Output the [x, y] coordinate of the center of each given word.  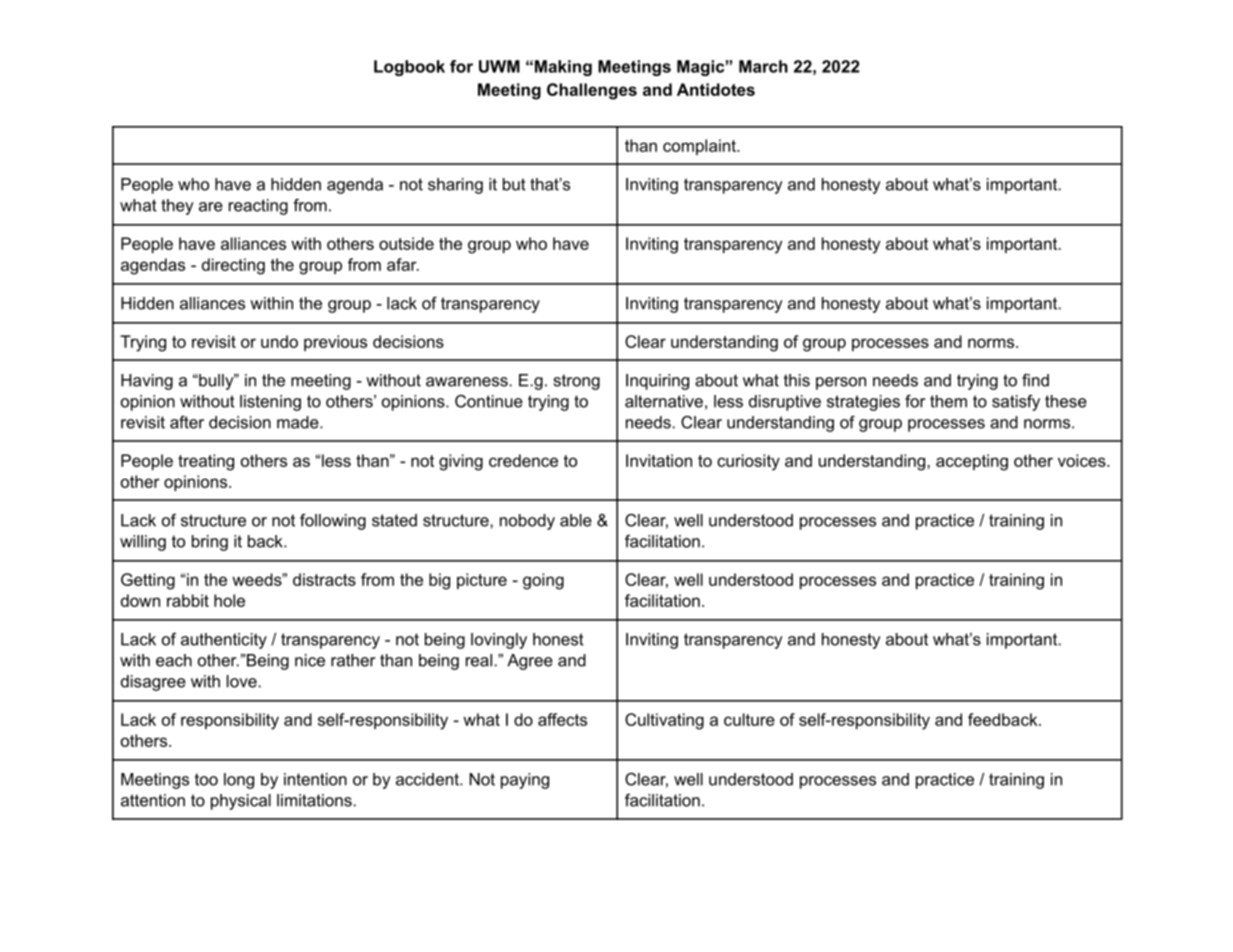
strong [577, 382]
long [239, 781]
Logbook [409, 68]
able [576, 520]
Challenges [592, 91]
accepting [972, 462]
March [763, 66]
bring [210, 543]
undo [279, 341]
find [1035, 380]
